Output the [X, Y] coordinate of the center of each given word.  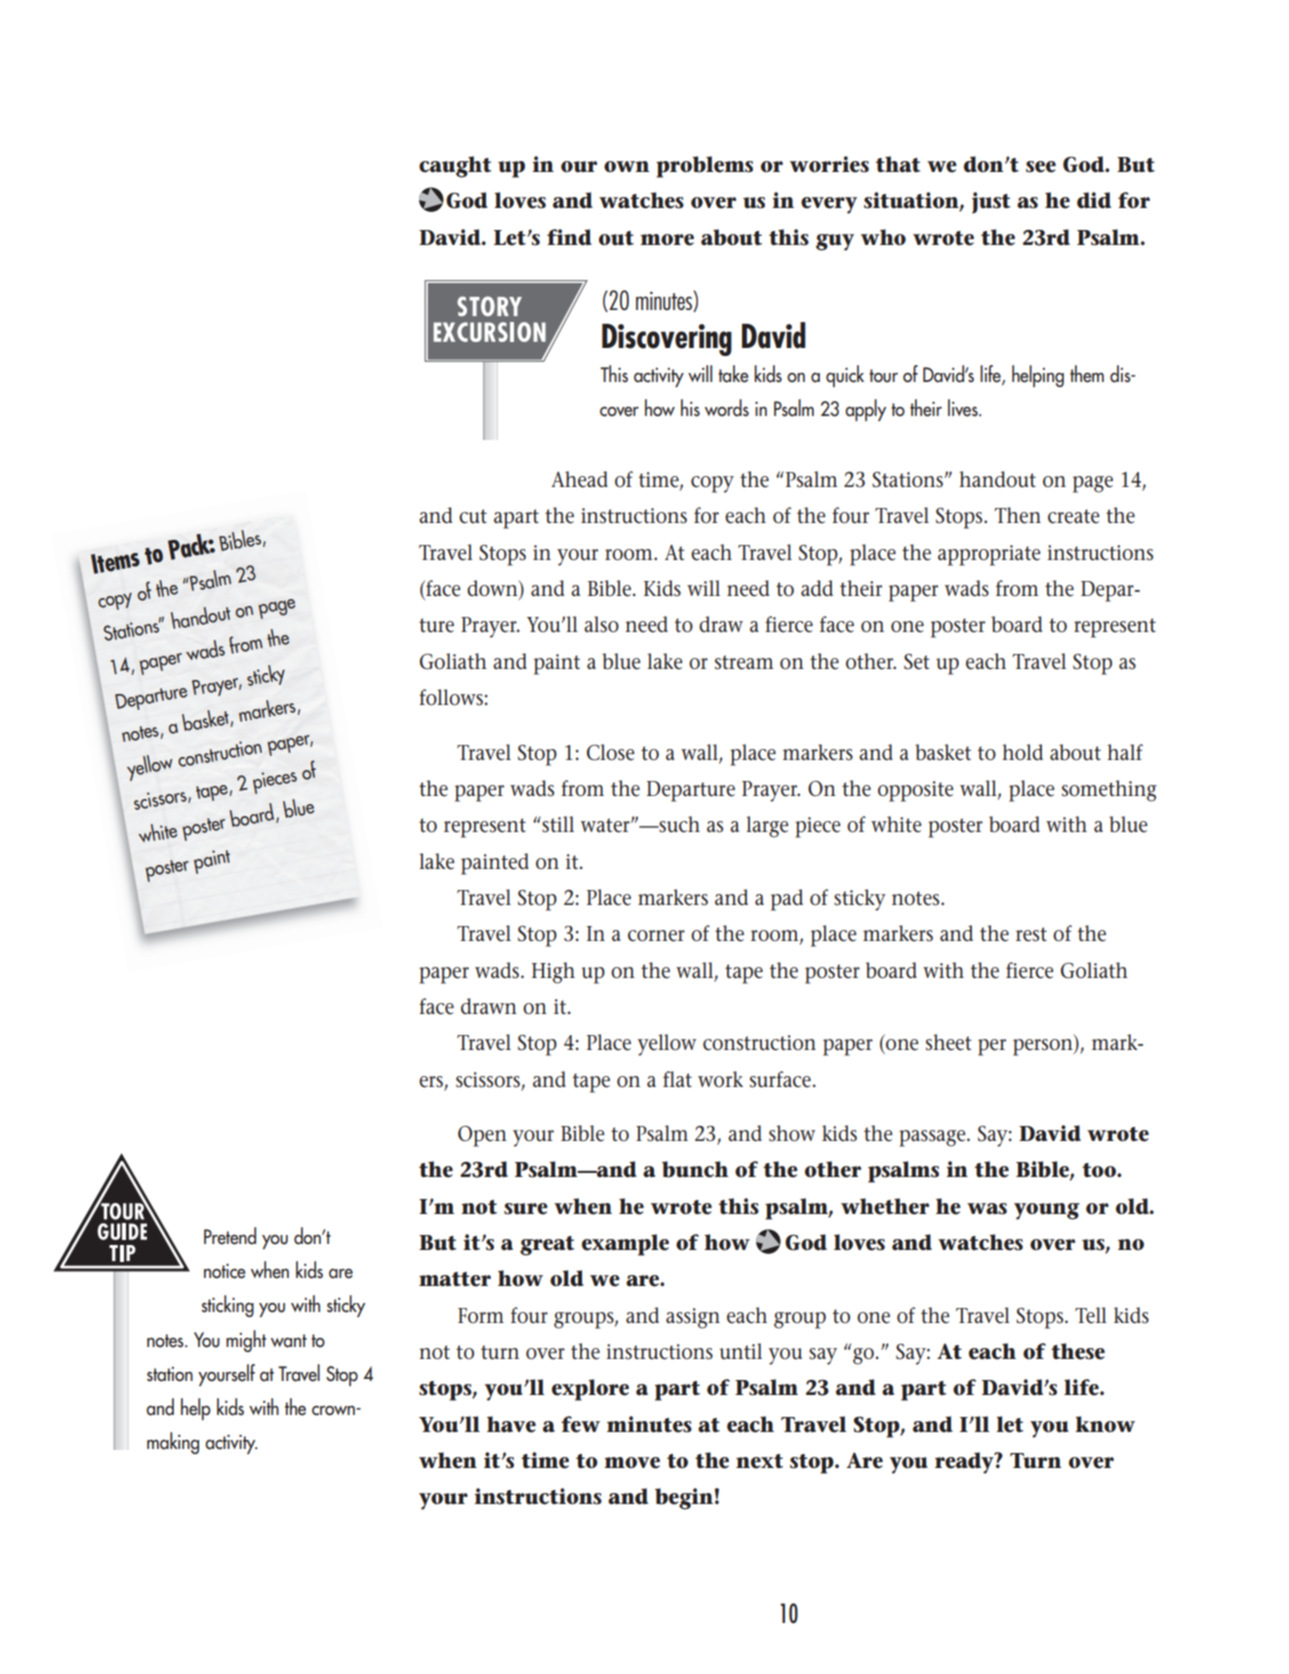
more [667, 240]
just [991, 203]
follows [451, 697]
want [289, 1341]
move [632, 1463]
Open [482, 1136]
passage [933, 1138]
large [767, 827]
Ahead [579, 479]
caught [455, 167]
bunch [695, 1169]
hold [1022, 752]
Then [1017, 515]
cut [473, 516]
